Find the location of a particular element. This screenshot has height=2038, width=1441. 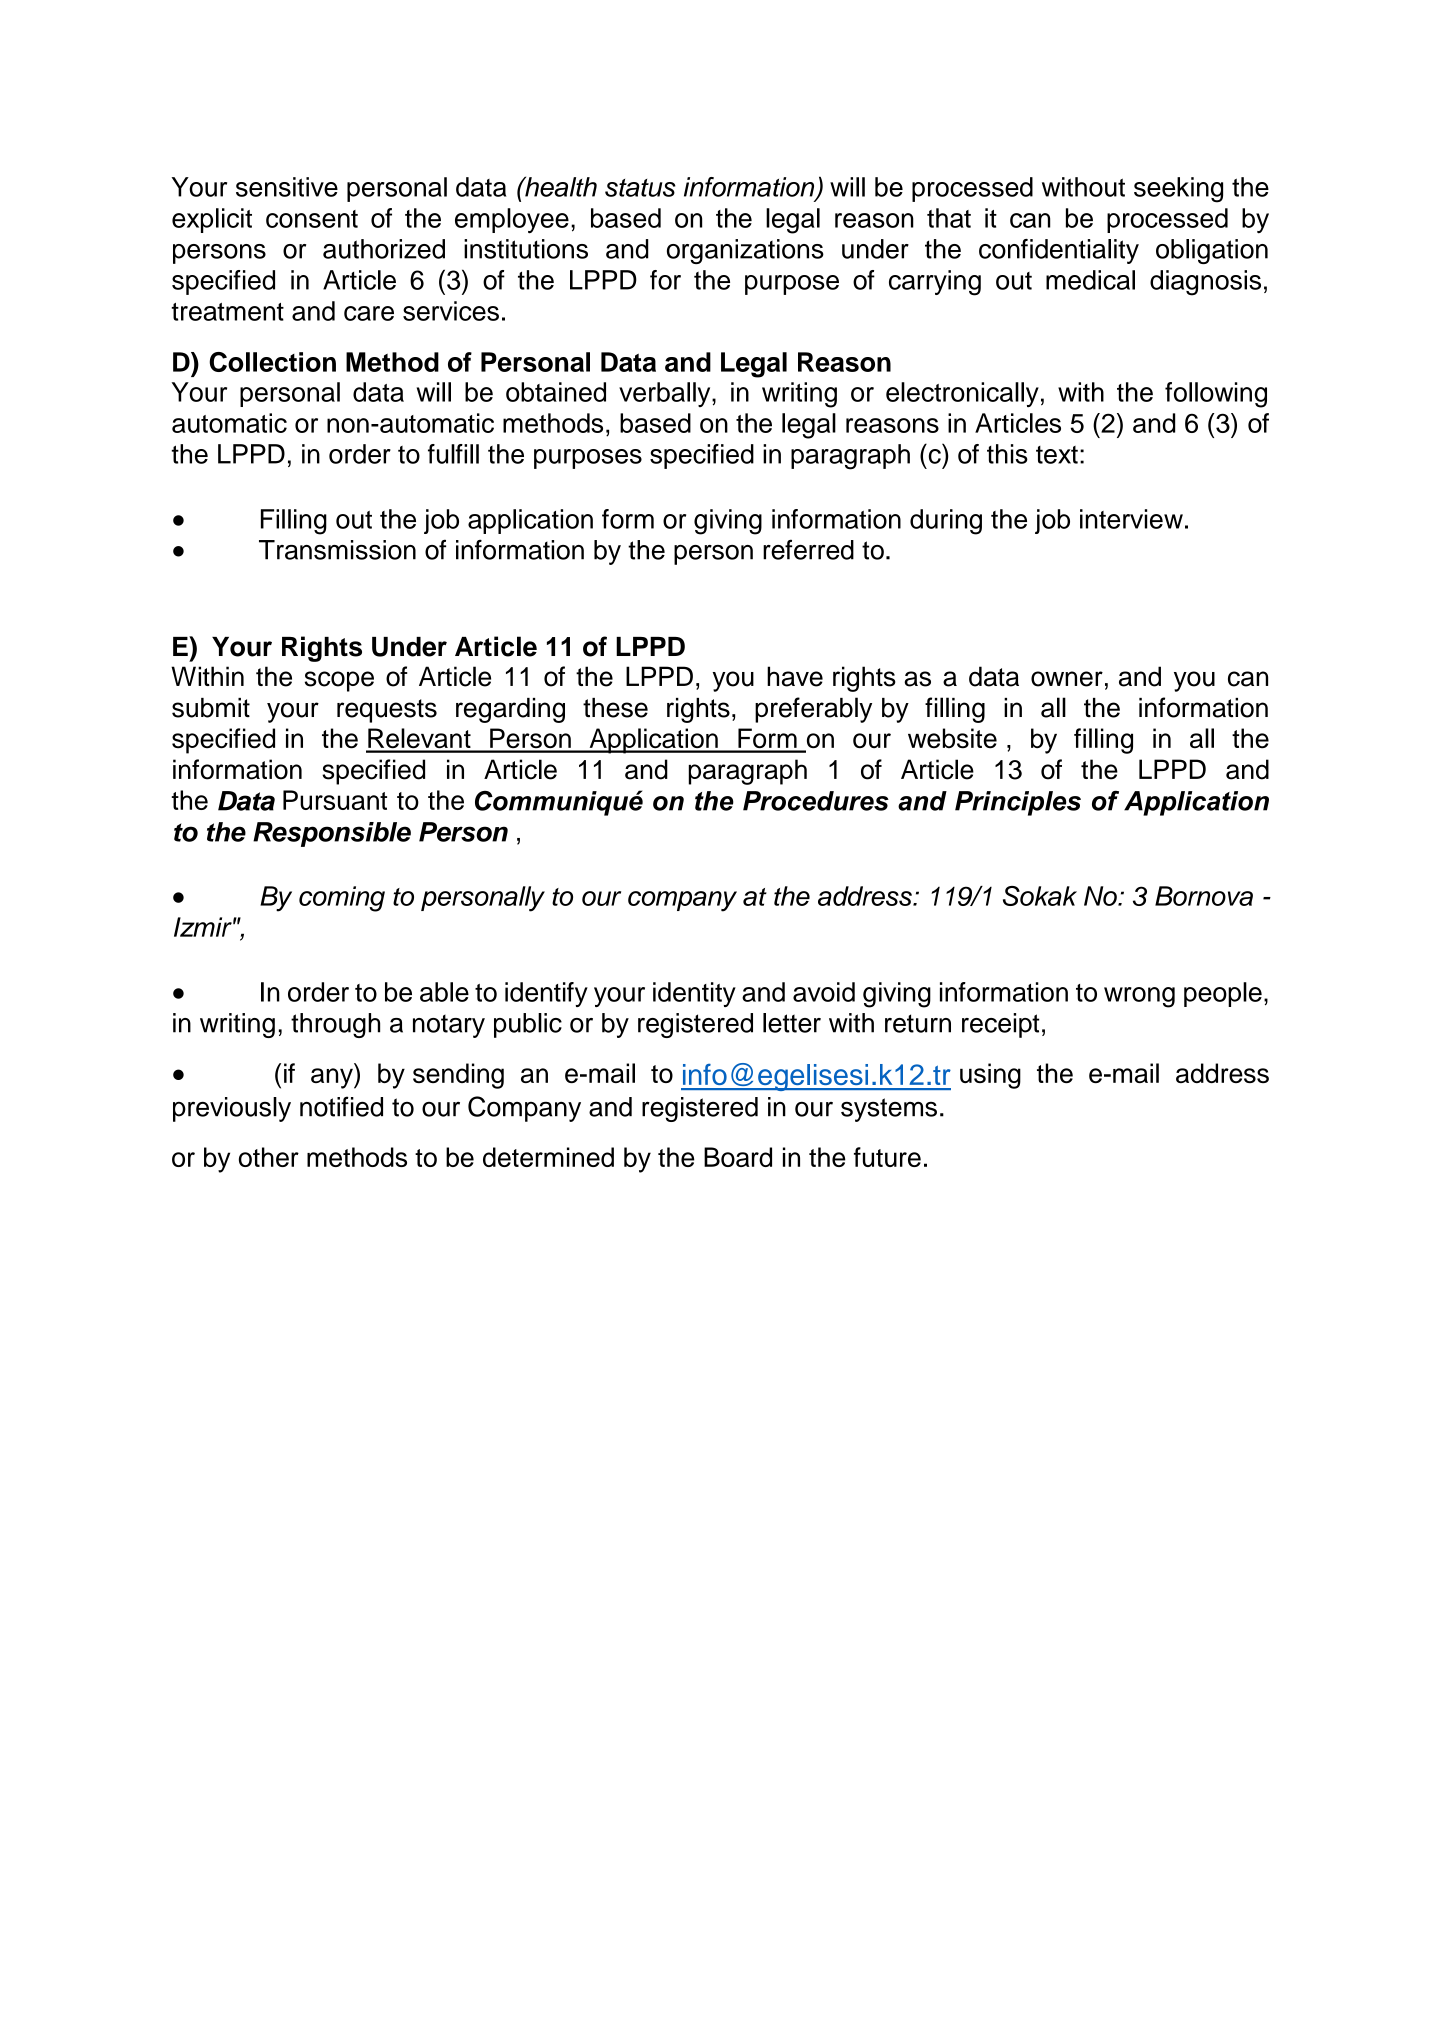

scope is located at coordinates (339, 681).
